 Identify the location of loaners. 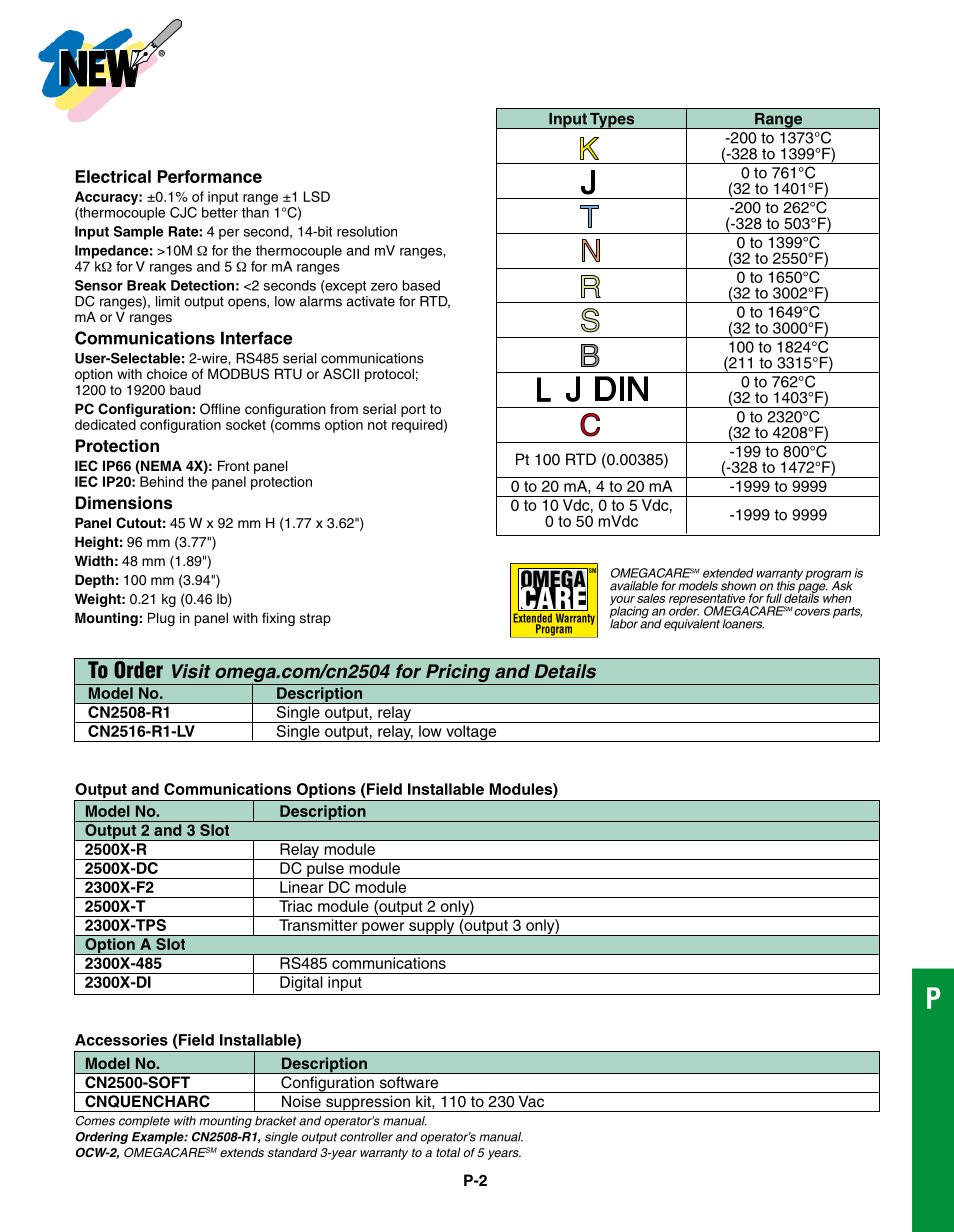
(743, 624).
